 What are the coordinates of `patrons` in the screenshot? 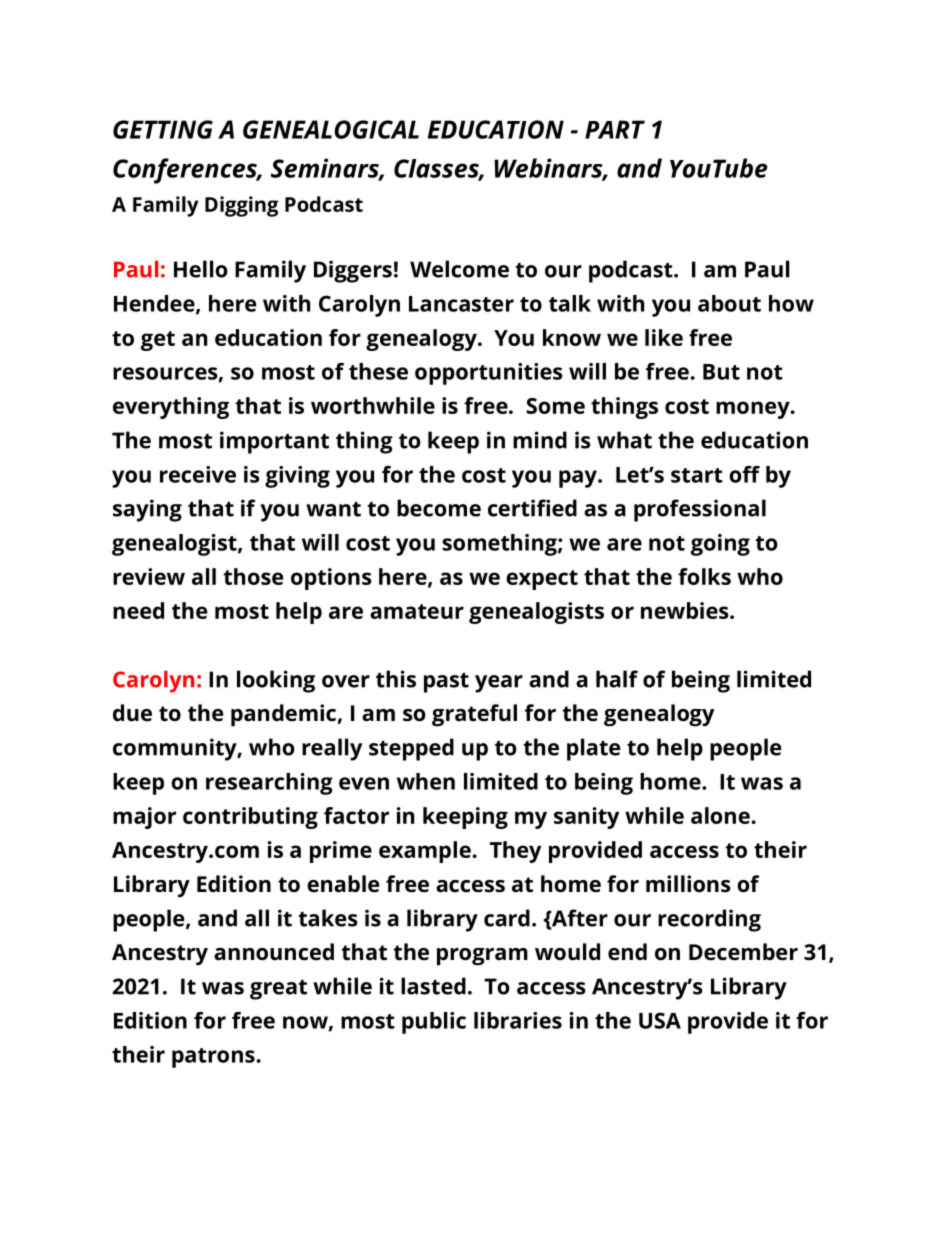 It's located at (213, 1058).
